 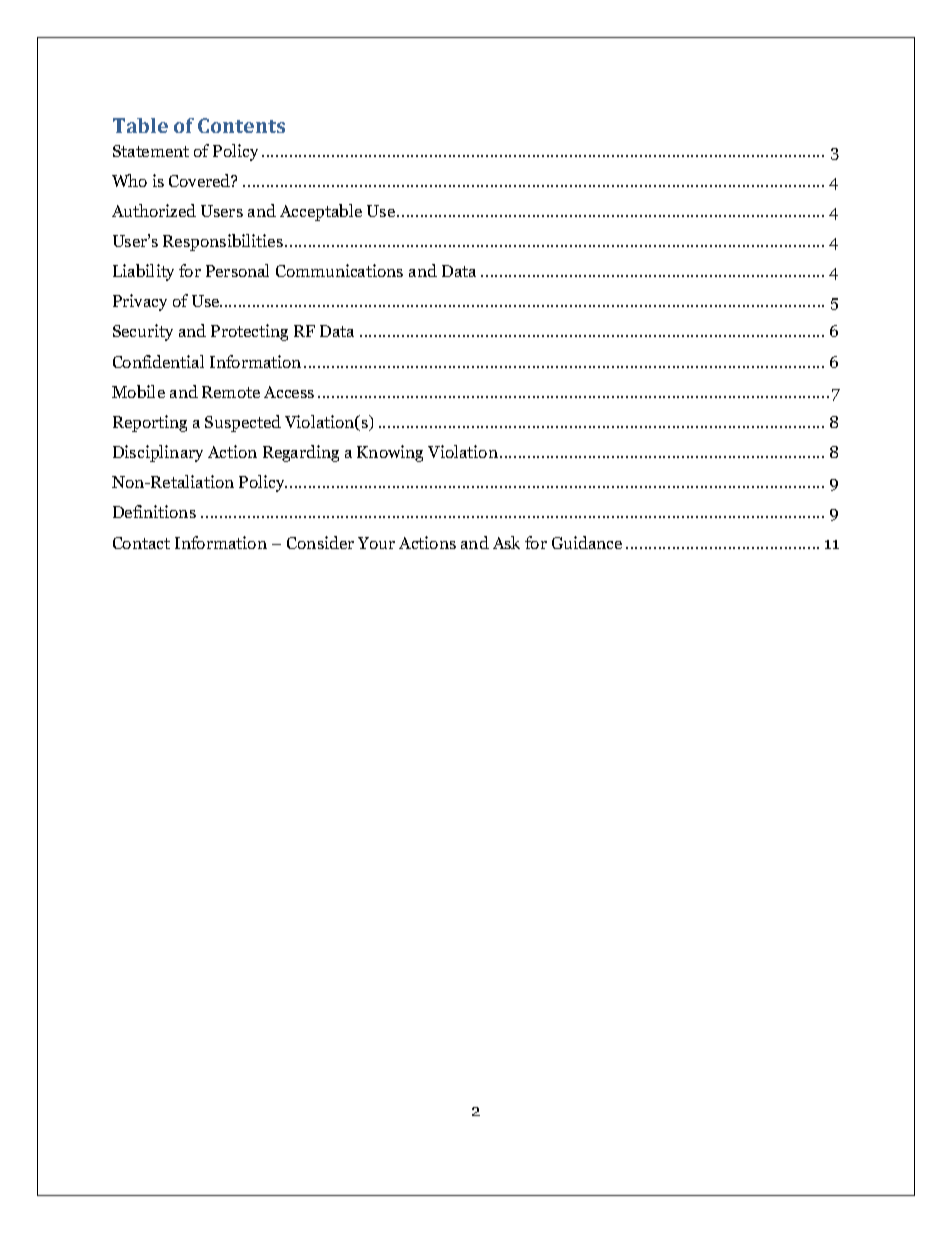 I want to click on Contact, so click(x=141, y=543).
